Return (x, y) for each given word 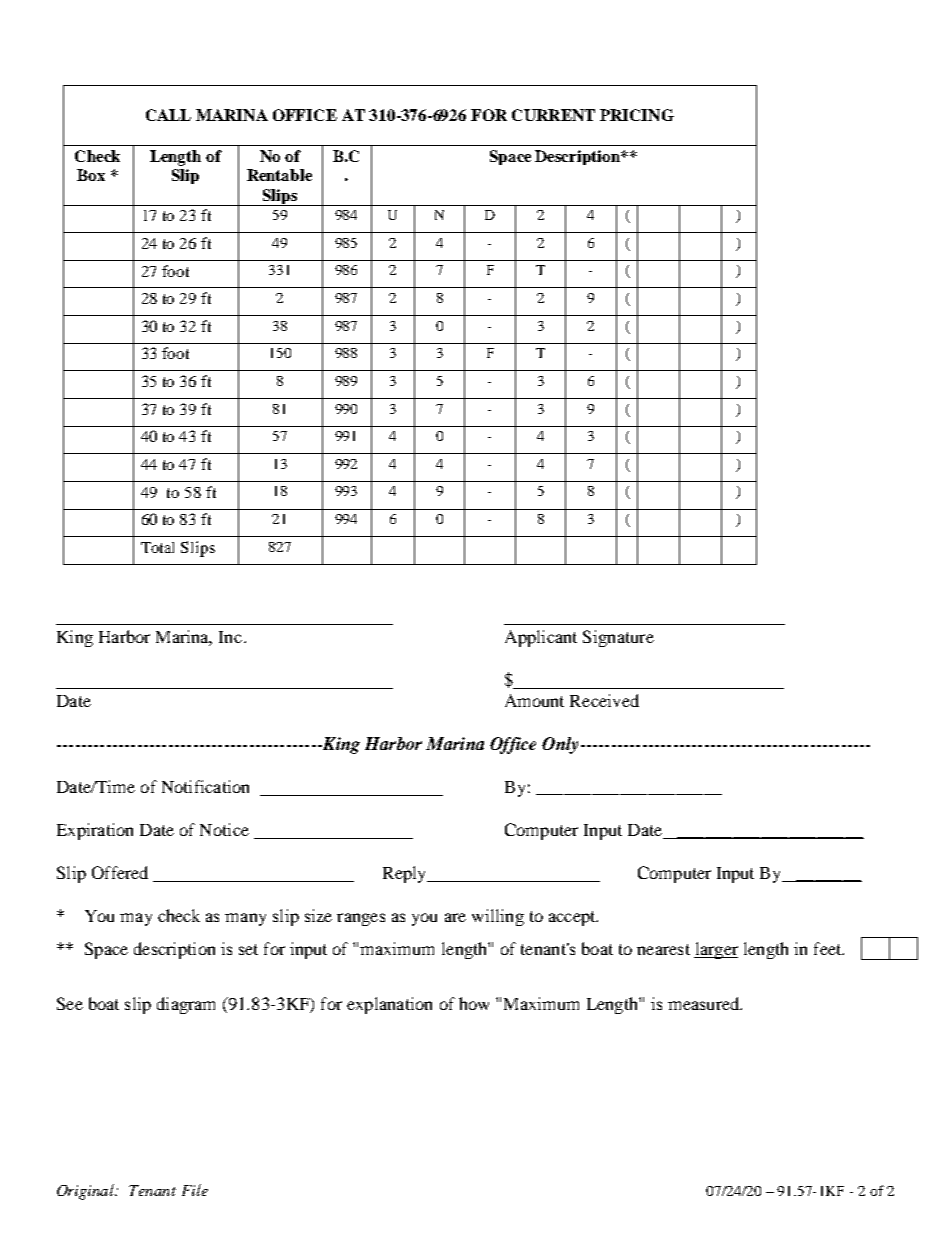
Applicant (541, 638)
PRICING (637, 115)
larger (716, 950)
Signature (618, 638)
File (195, 1190)
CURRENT (553, 115)
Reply (406, 874)
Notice (224, 829)
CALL (168, 115)
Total (157, 547)
